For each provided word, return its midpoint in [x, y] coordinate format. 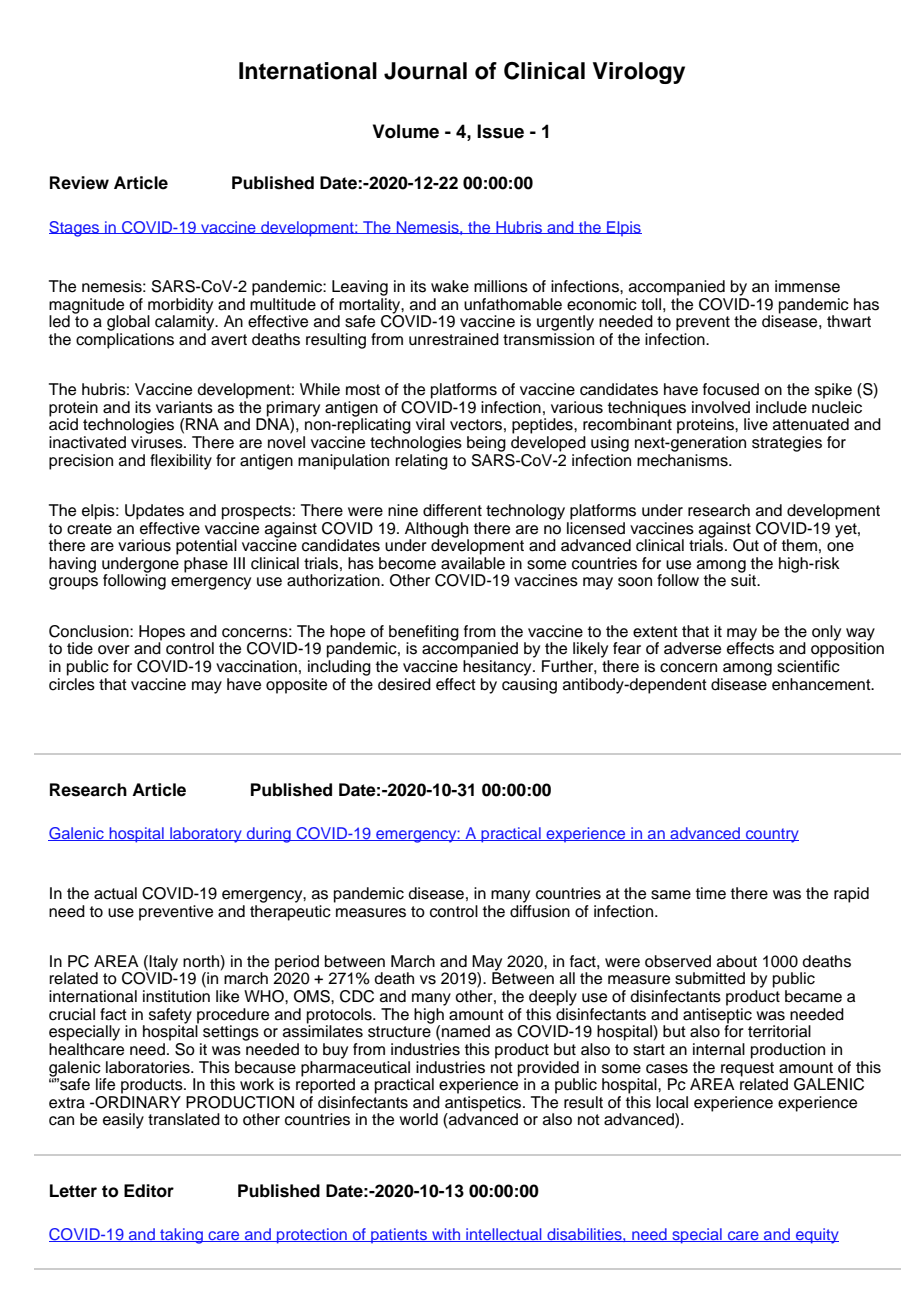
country [771, 835]
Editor [149, 1191]
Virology [639, 73]
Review [79, 183]
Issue [500, 131]
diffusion [540, 910]
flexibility [181, 462]
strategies [787, 444]
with [446, 1235]
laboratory [206, 835]
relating [421, 462]
